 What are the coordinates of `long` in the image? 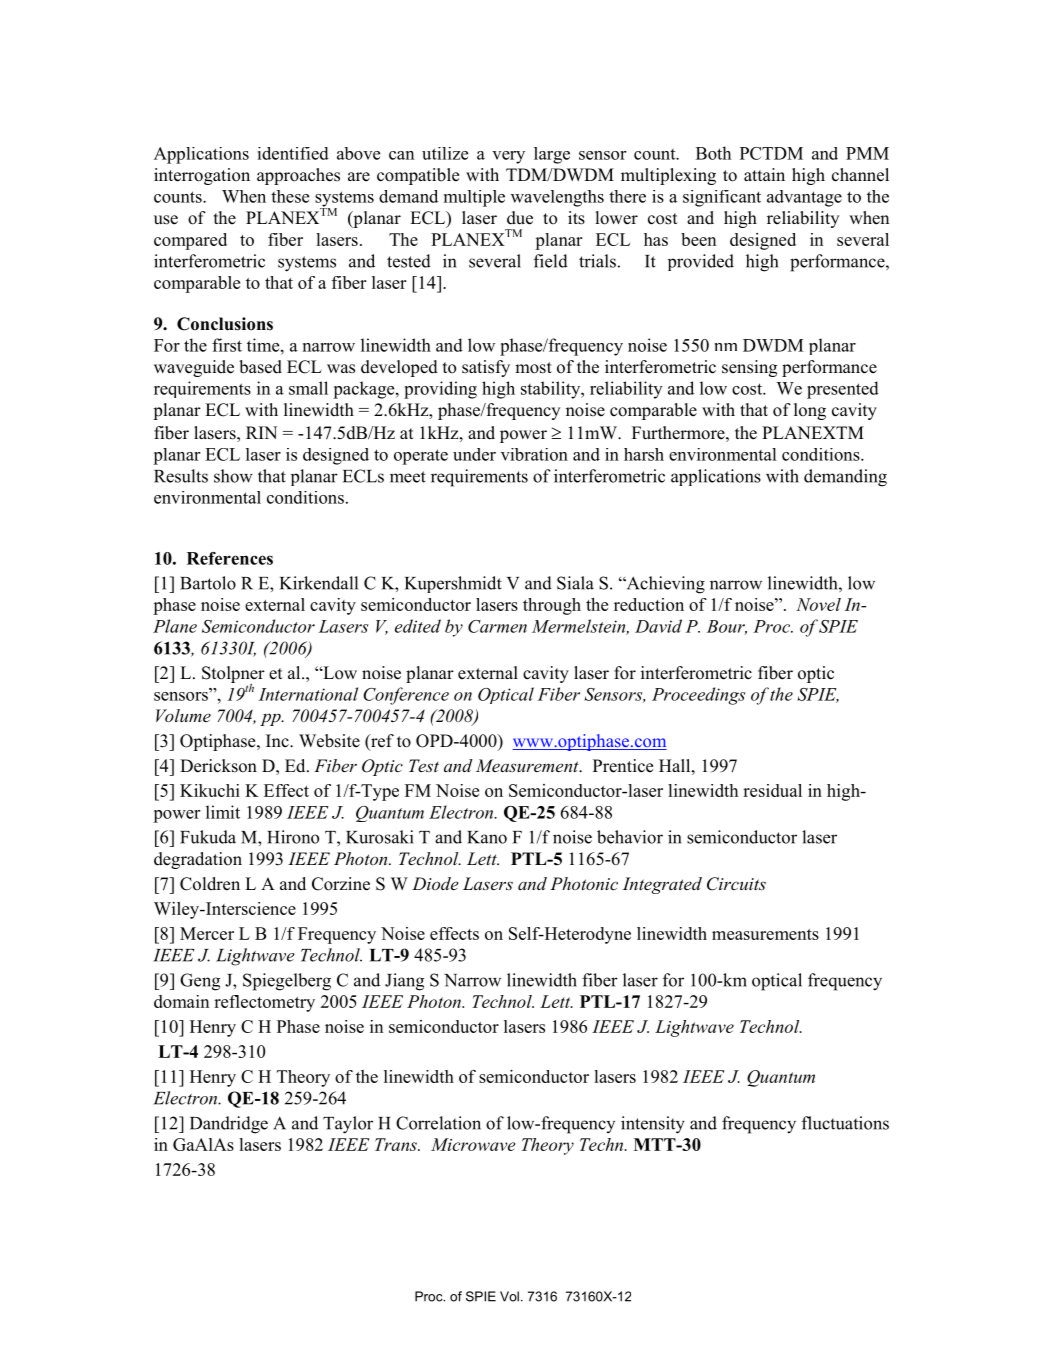 It's located at (810, 411).
